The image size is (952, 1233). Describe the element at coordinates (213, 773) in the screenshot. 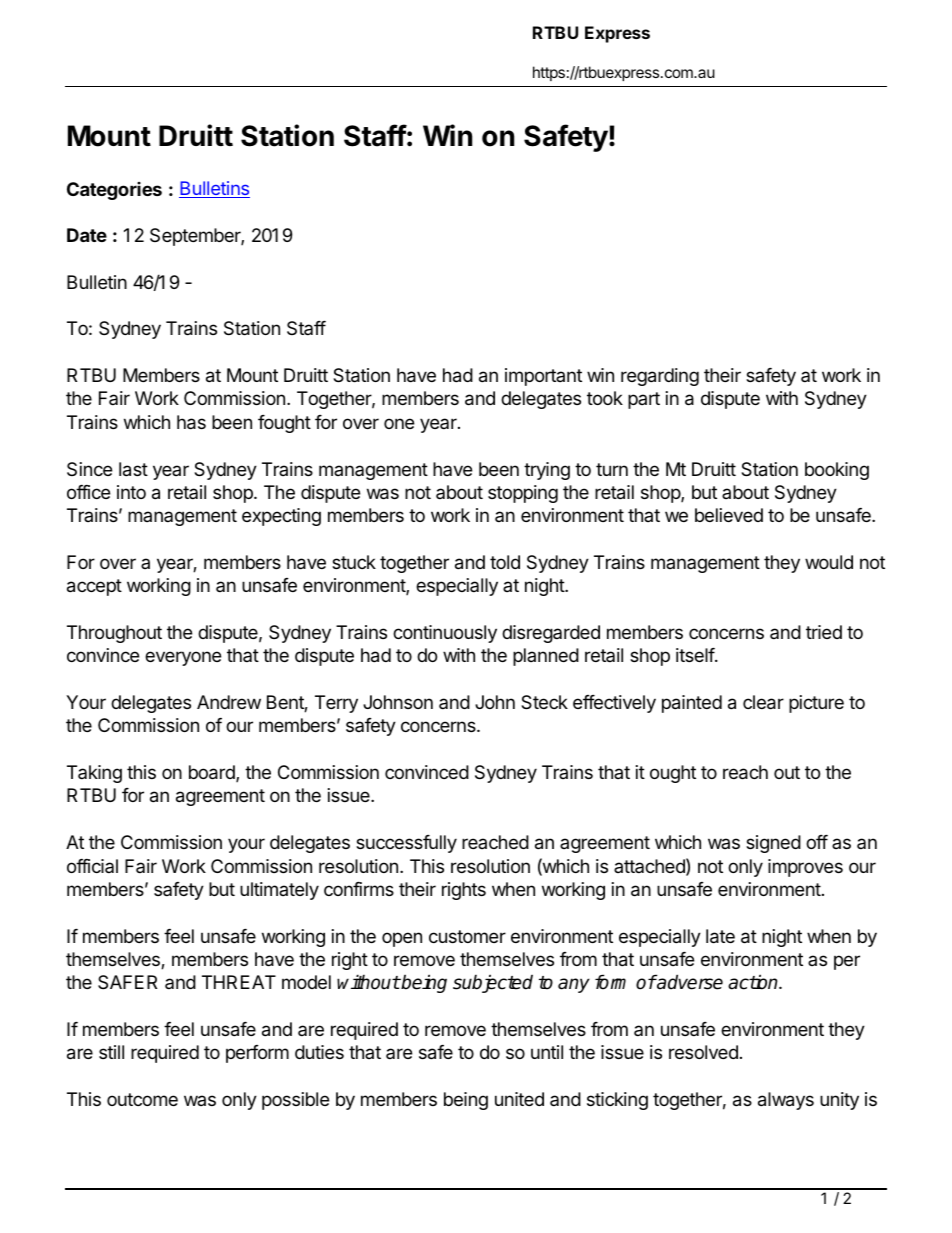

I see `board` at that location.
